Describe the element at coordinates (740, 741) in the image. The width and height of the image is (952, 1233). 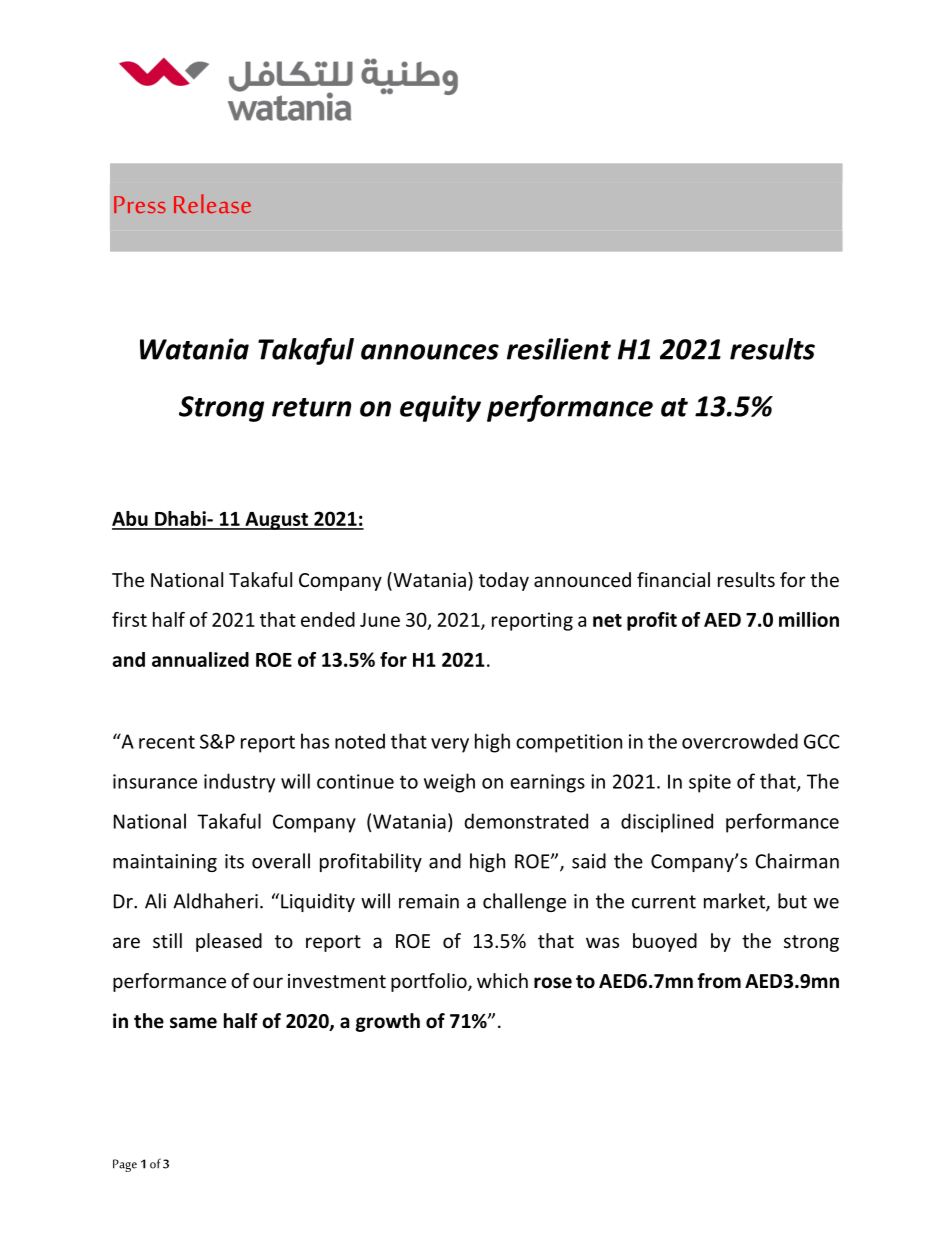
I see `overcrowded` at that location.
